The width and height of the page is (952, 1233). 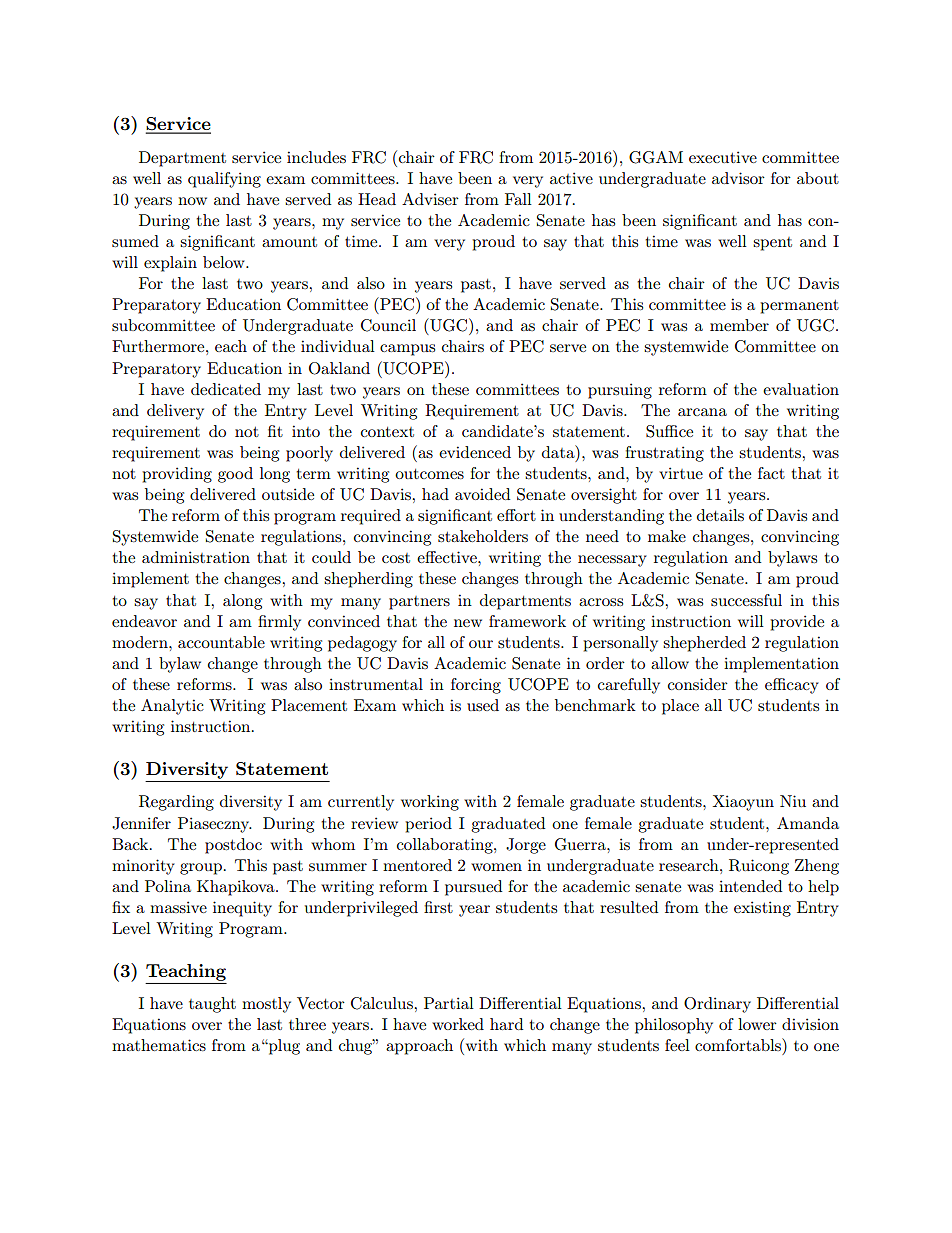 I want to click on worked, so click(x=458, y=1024).
